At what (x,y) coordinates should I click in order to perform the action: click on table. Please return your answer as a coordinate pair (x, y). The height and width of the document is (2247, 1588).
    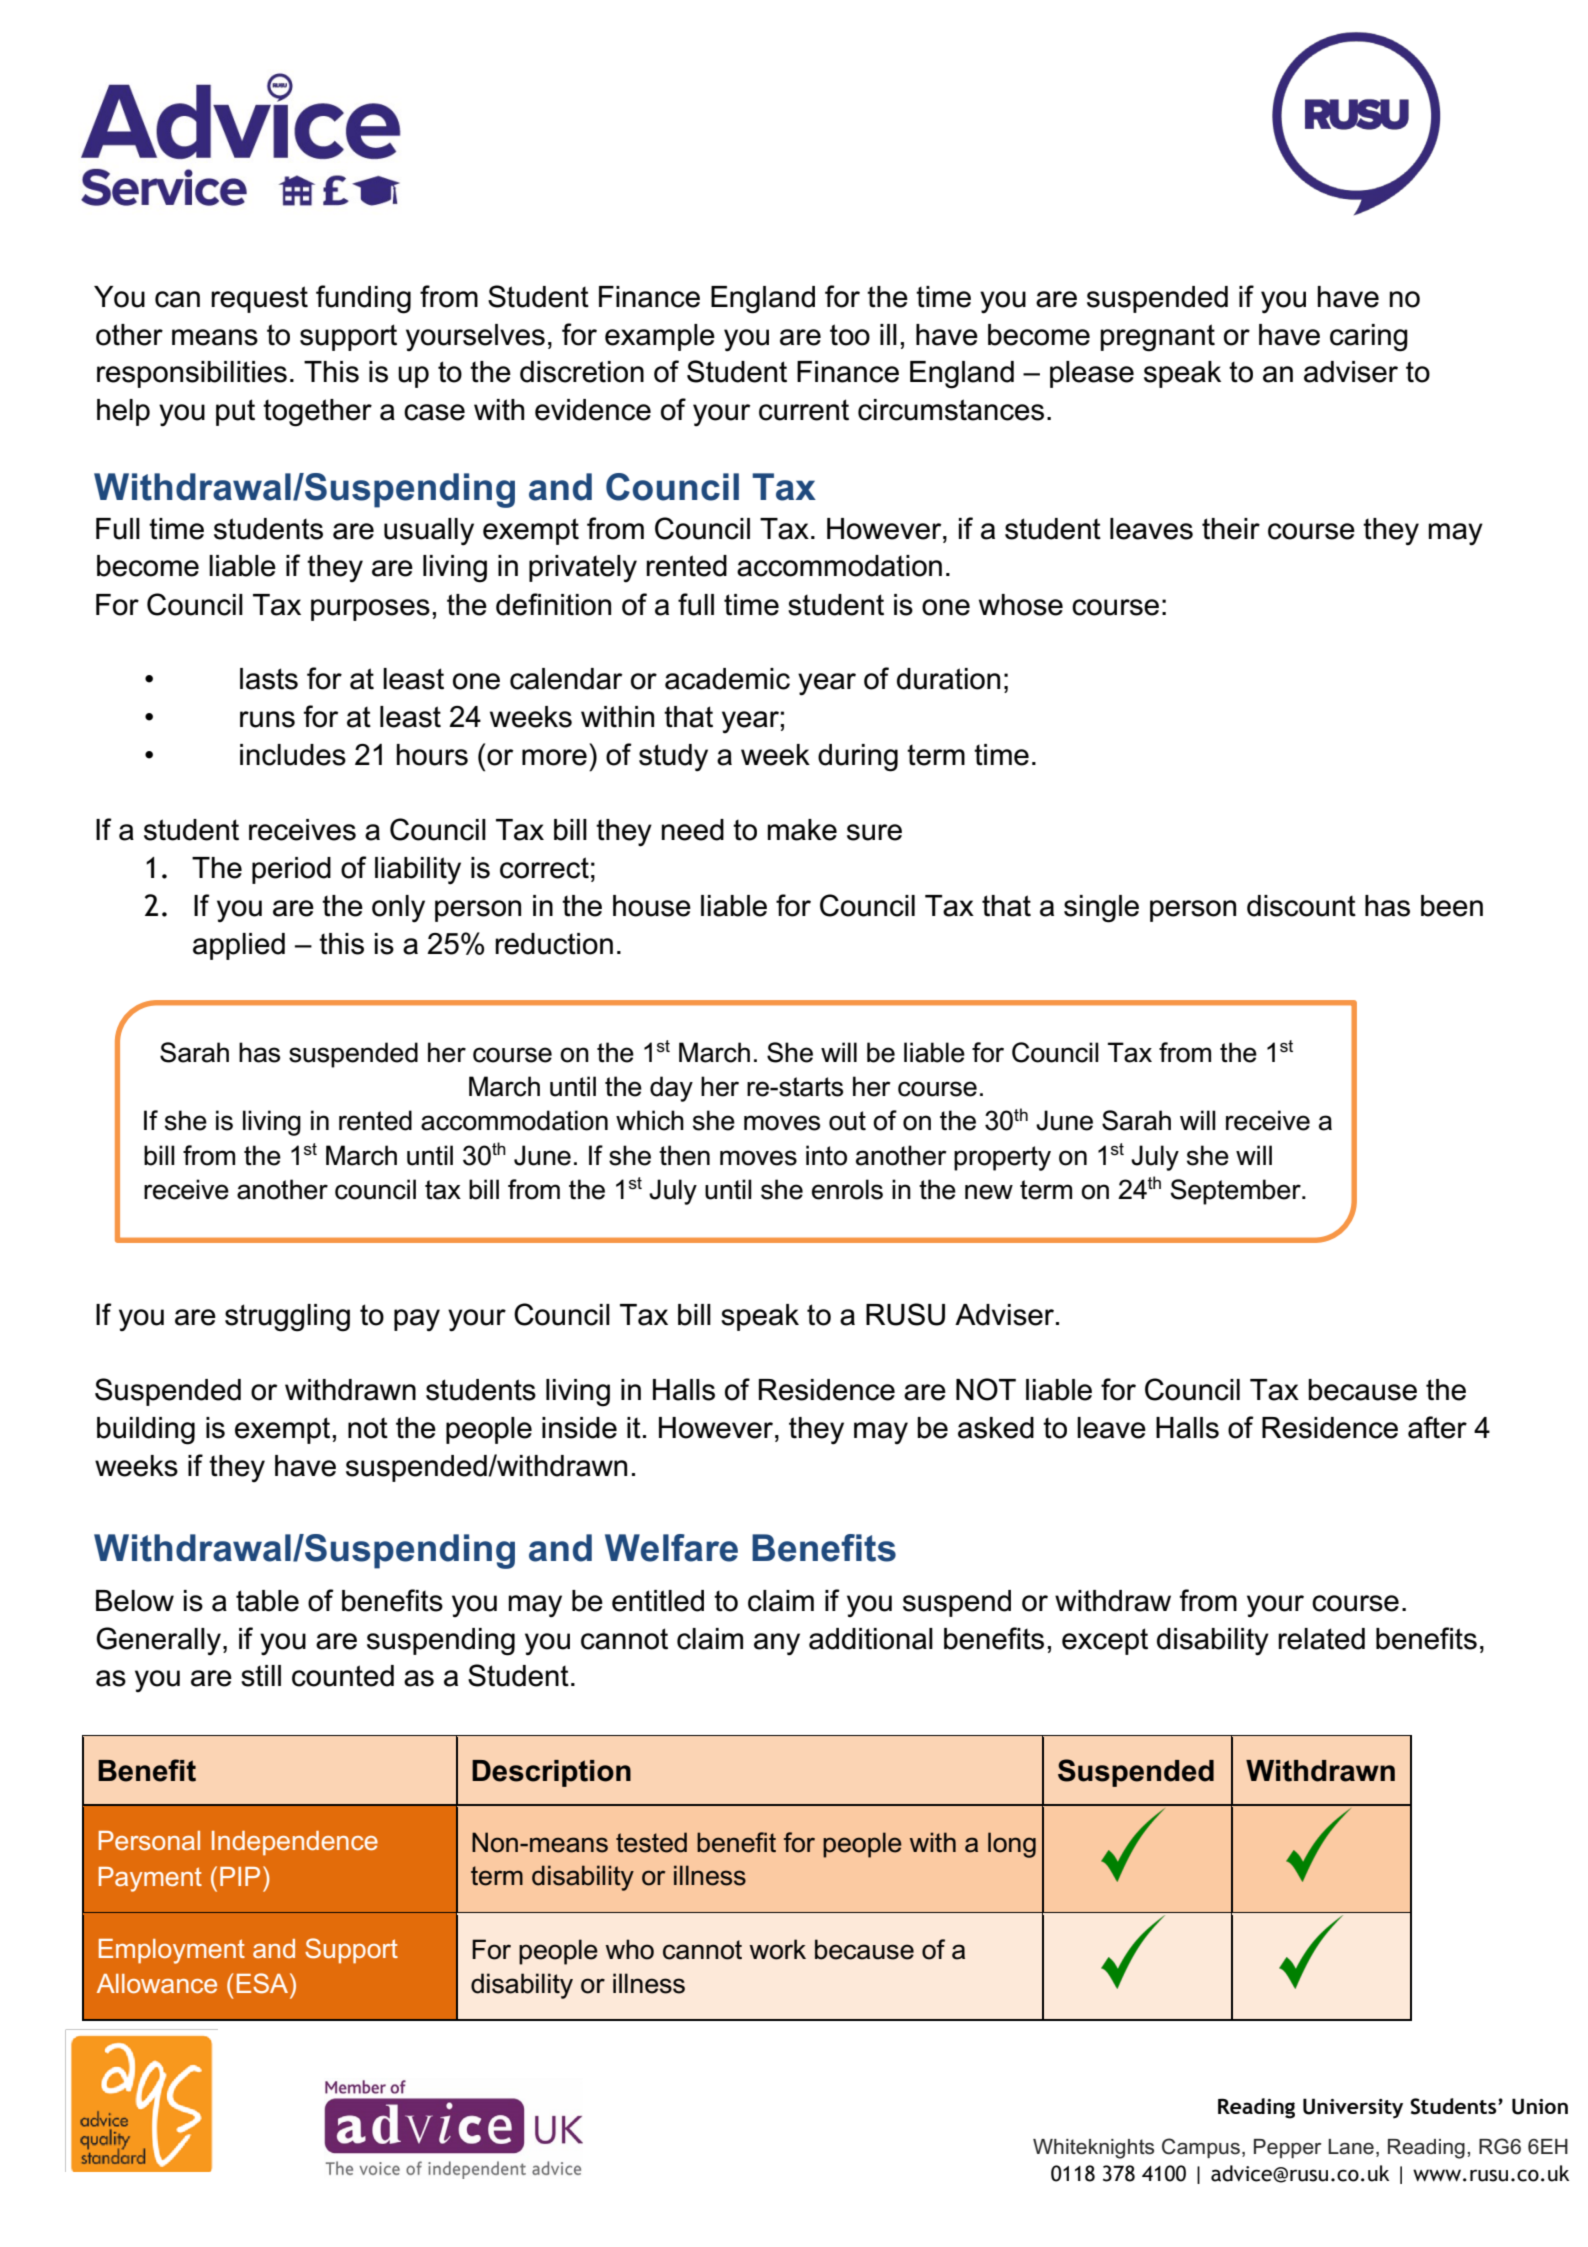
    Looking at the image, I should click on (267, 1601).
